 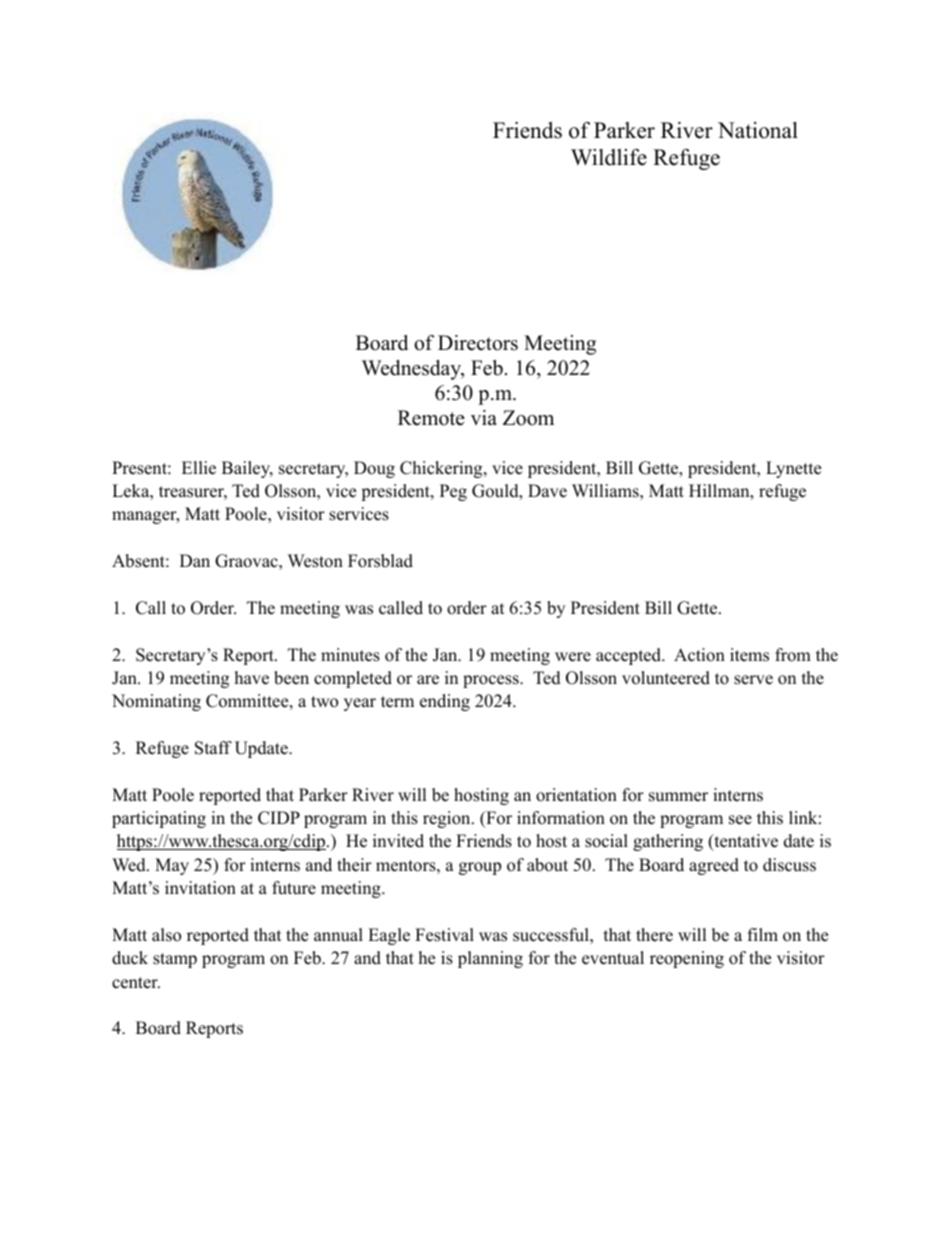 What do you see at coordinates (252, 678) in the image?
I see `have` at bounding box center [252, 678].
